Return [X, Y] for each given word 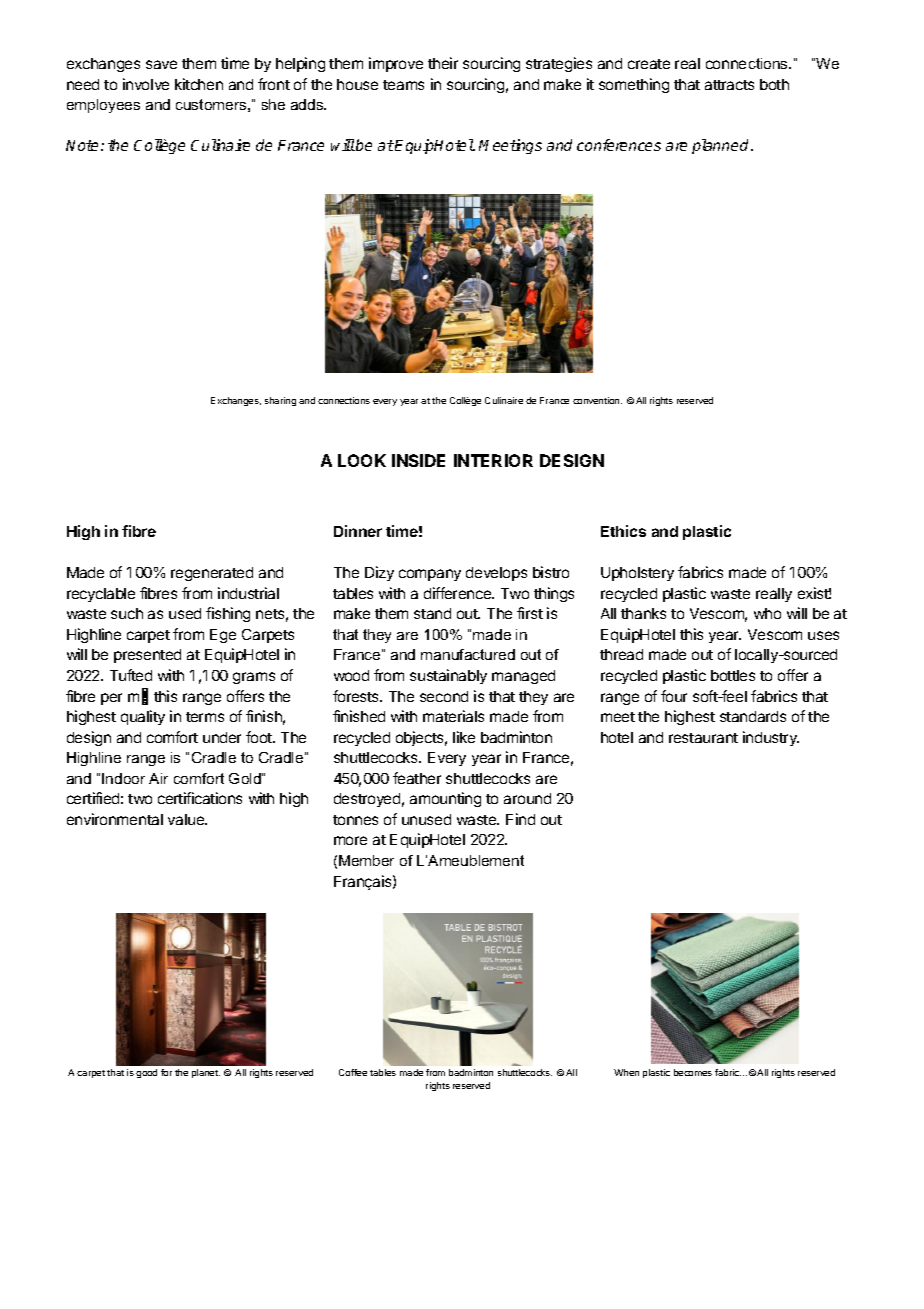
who [767, 613]
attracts [729, 85]
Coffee [353, 1072]
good [146, 1073]
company [430, 575]
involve [146, 84]
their [443, 63]
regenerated [212, 574]
